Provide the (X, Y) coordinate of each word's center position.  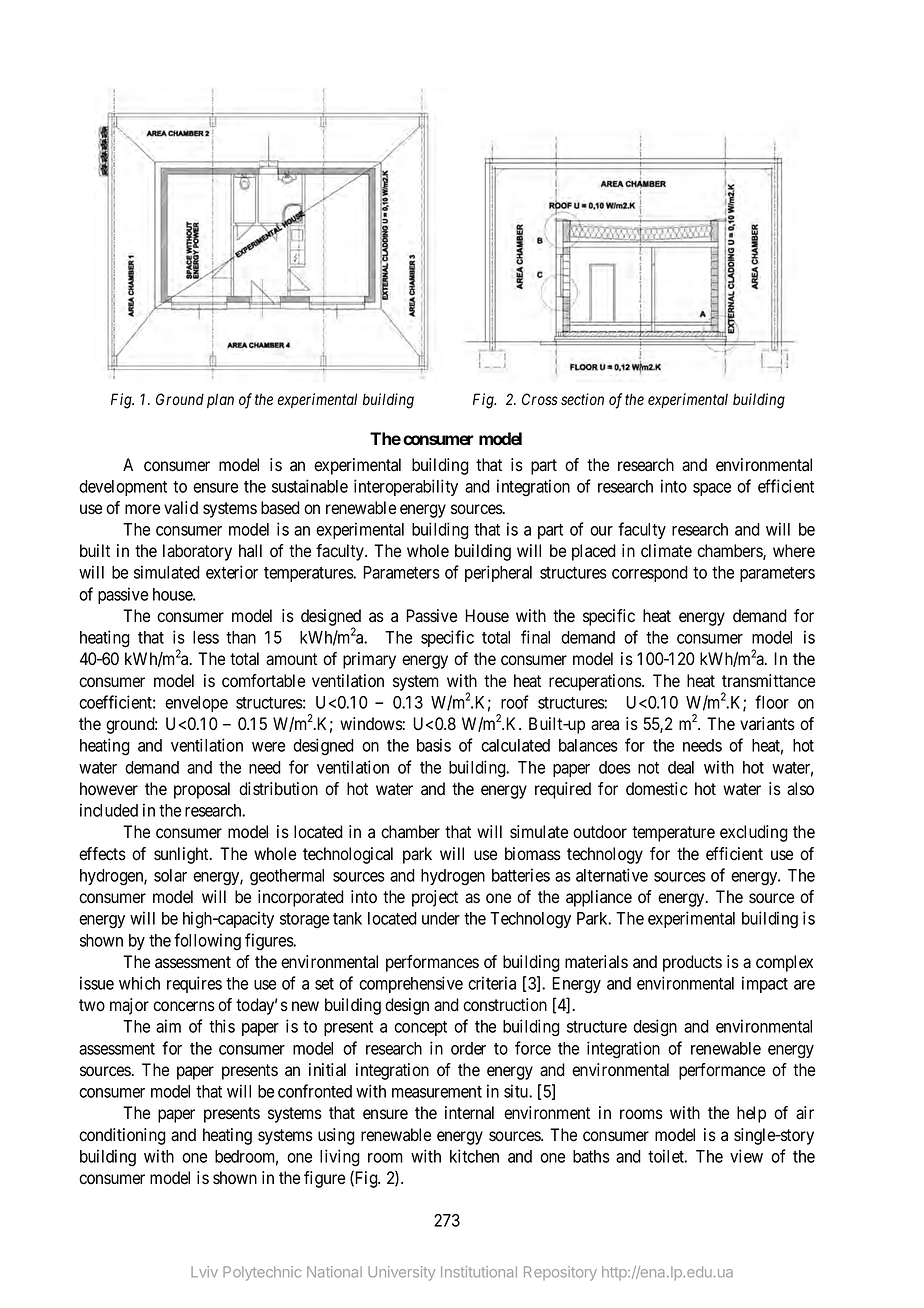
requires (194, 984)
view (746, 1156)
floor (772, 702)
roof (515, 702)
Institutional (479, 1272)
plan (220, 400)
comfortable (263, 681)
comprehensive (411, 984)
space (712, 489)
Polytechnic (262, 1273)
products (692, 963)
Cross (540, 399)
